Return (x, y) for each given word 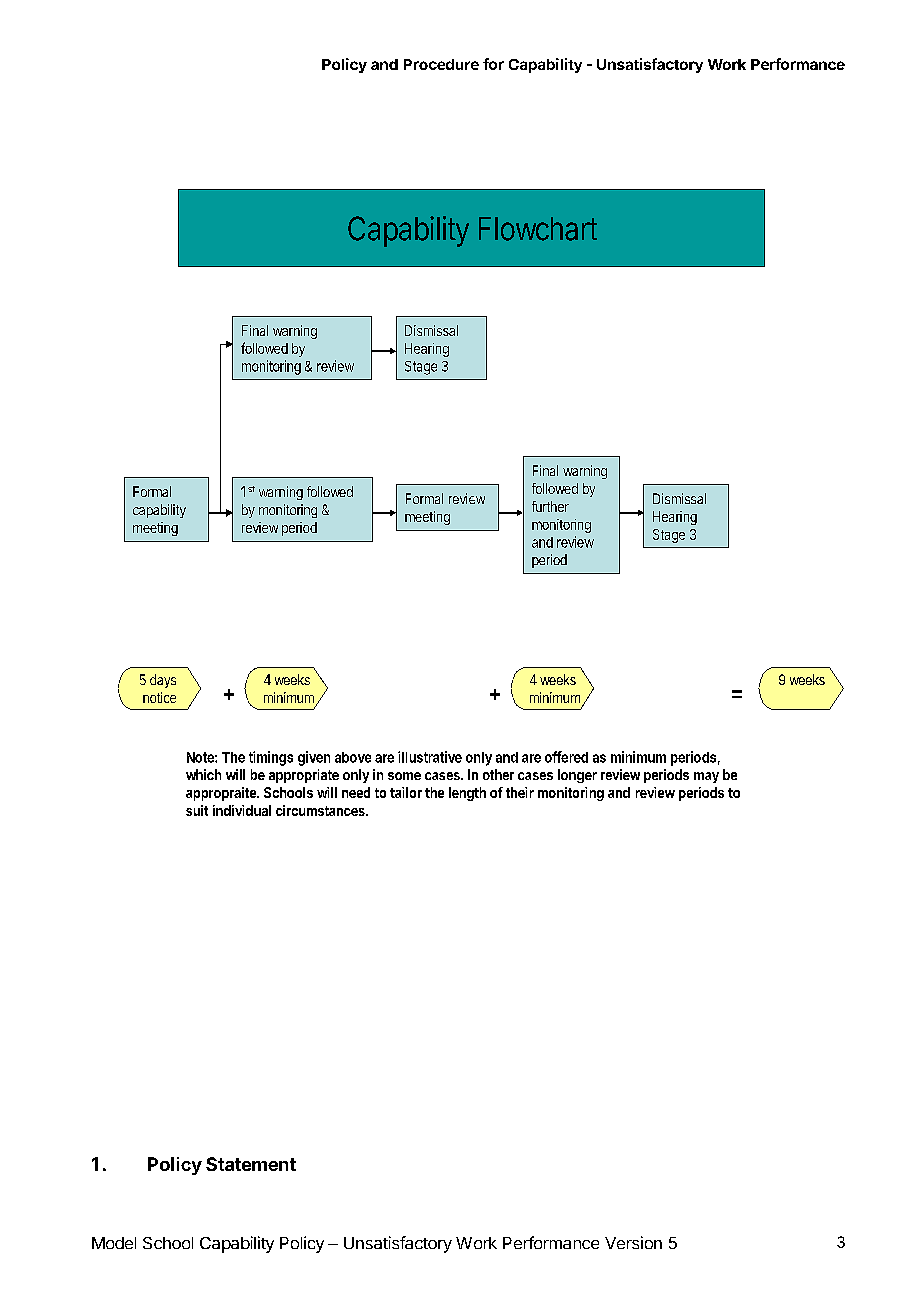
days (163, 681)
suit (197, 810)
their (520, 792)
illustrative (430, 757)
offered (566, 757)
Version (633, 1242)
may (706, 777)
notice (159, 697)
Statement (251, 1164)
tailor (406, 792)
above (353, 757)
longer (577, 776)
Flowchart (538, 229)
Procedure (441, 64)
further (550, 506)
